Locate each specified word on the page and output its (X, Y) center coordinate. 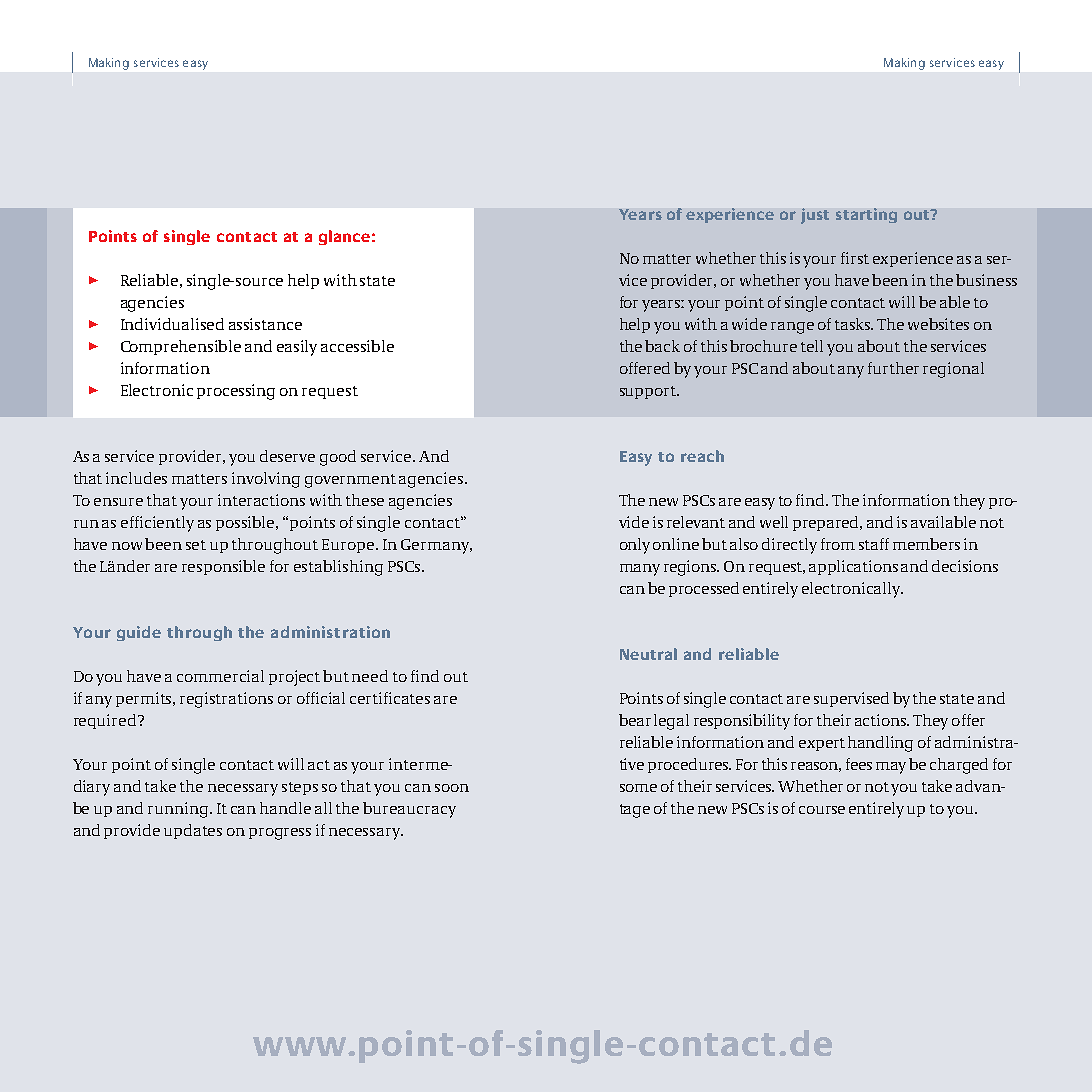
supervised (851, 699)
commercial (220, 676)
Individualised (172, 324)
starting (866, 215)
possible (247, 523)
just (815, 216)
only (635, 546)
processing (236, 392)
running (180, 810)
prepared (827, 523)
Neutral (648, 654)
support (649, 392)
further (893, 368)
